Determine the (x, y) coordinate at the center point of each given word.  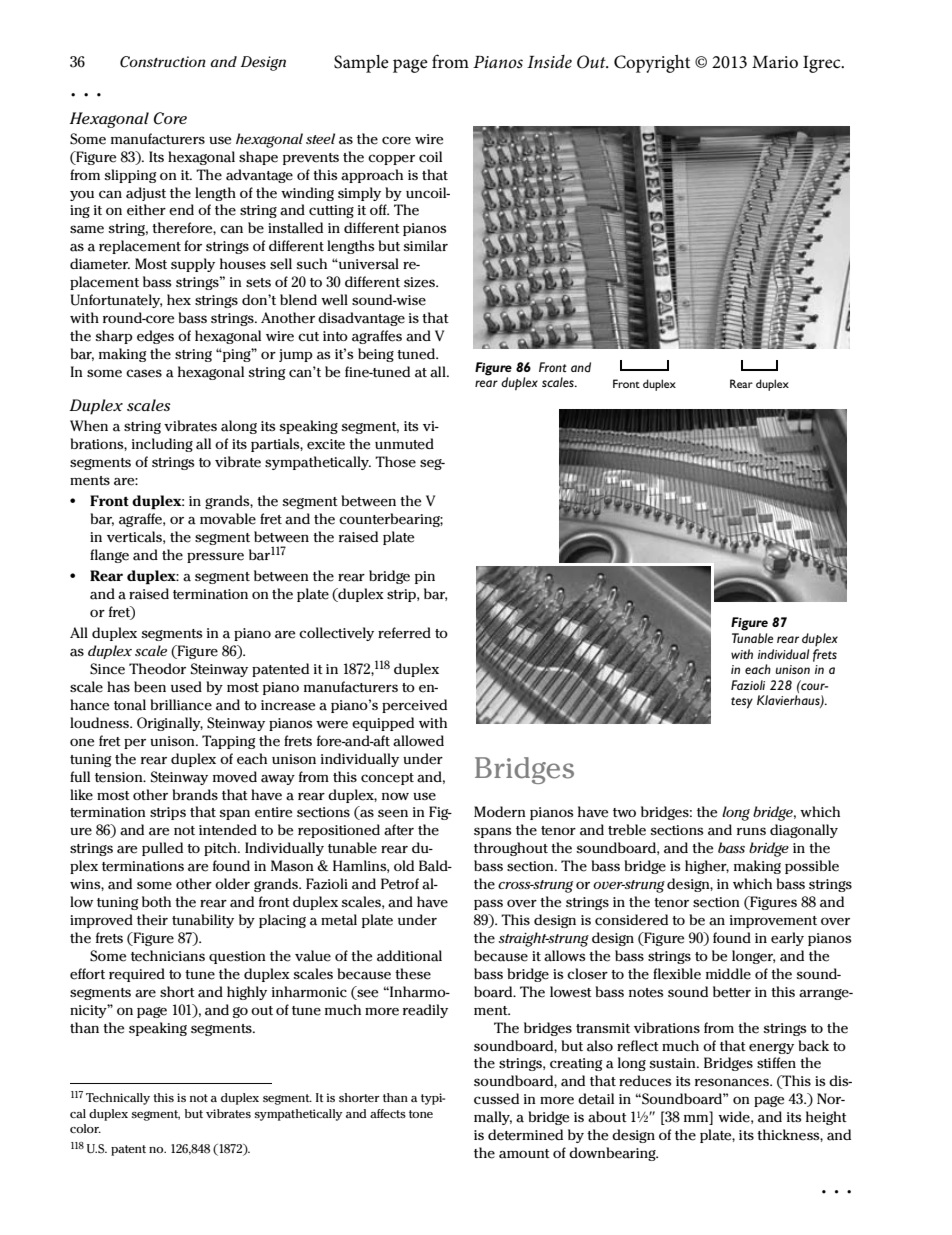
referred (404, 633)
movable (228, 519)
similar (425, 246)
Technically (118, 1099)
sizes (420, 282)
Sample (361, 64)
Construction (163, 62)
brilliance (181, 705)
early (787, 939)
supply (193, 265)
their (152, 920)
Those (395, 462)
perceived (414, 706)
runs (751, 831)
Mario (775, 62)
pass (488, 904)
